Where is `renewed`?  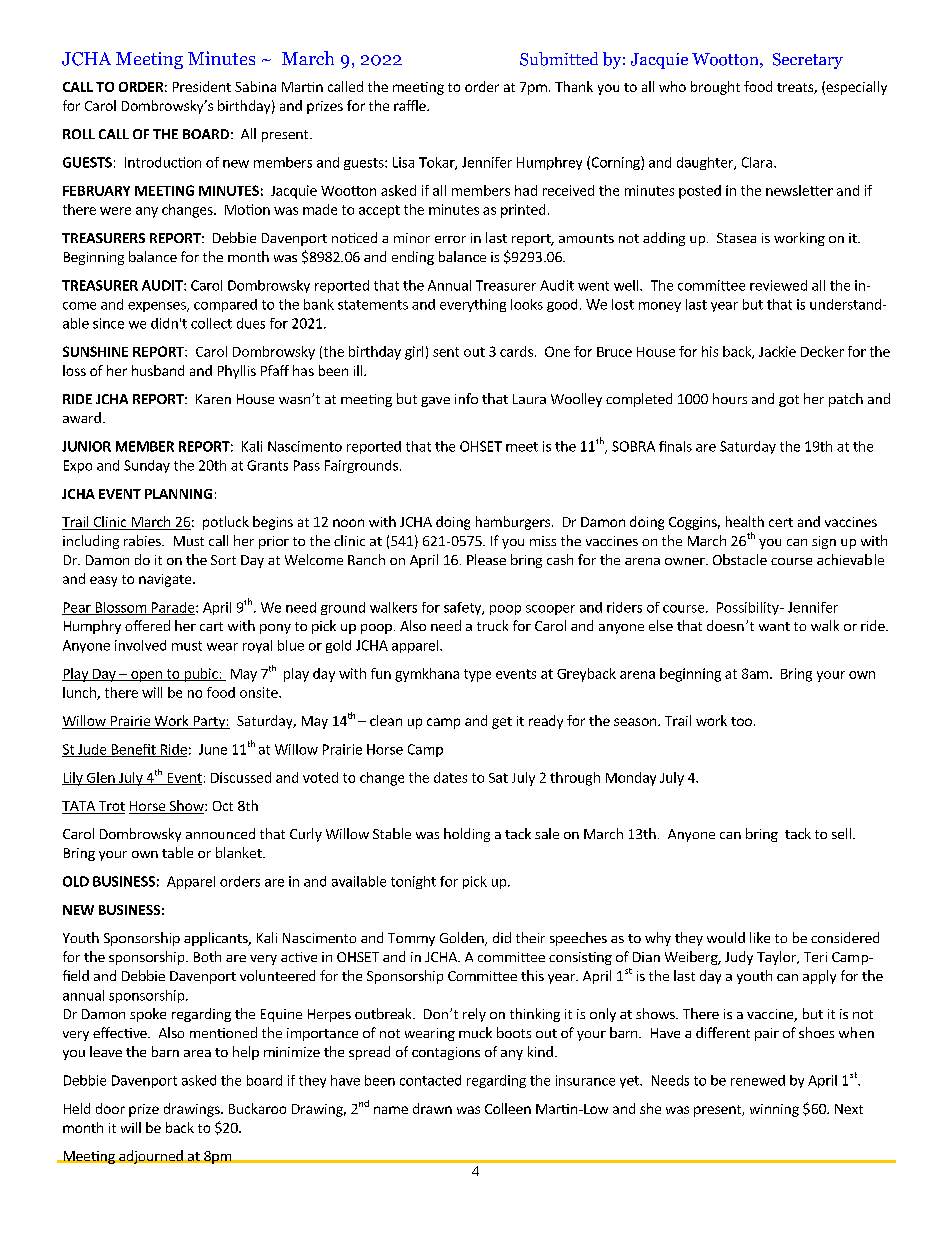
renewed is located at coordinates (758, 1080).
